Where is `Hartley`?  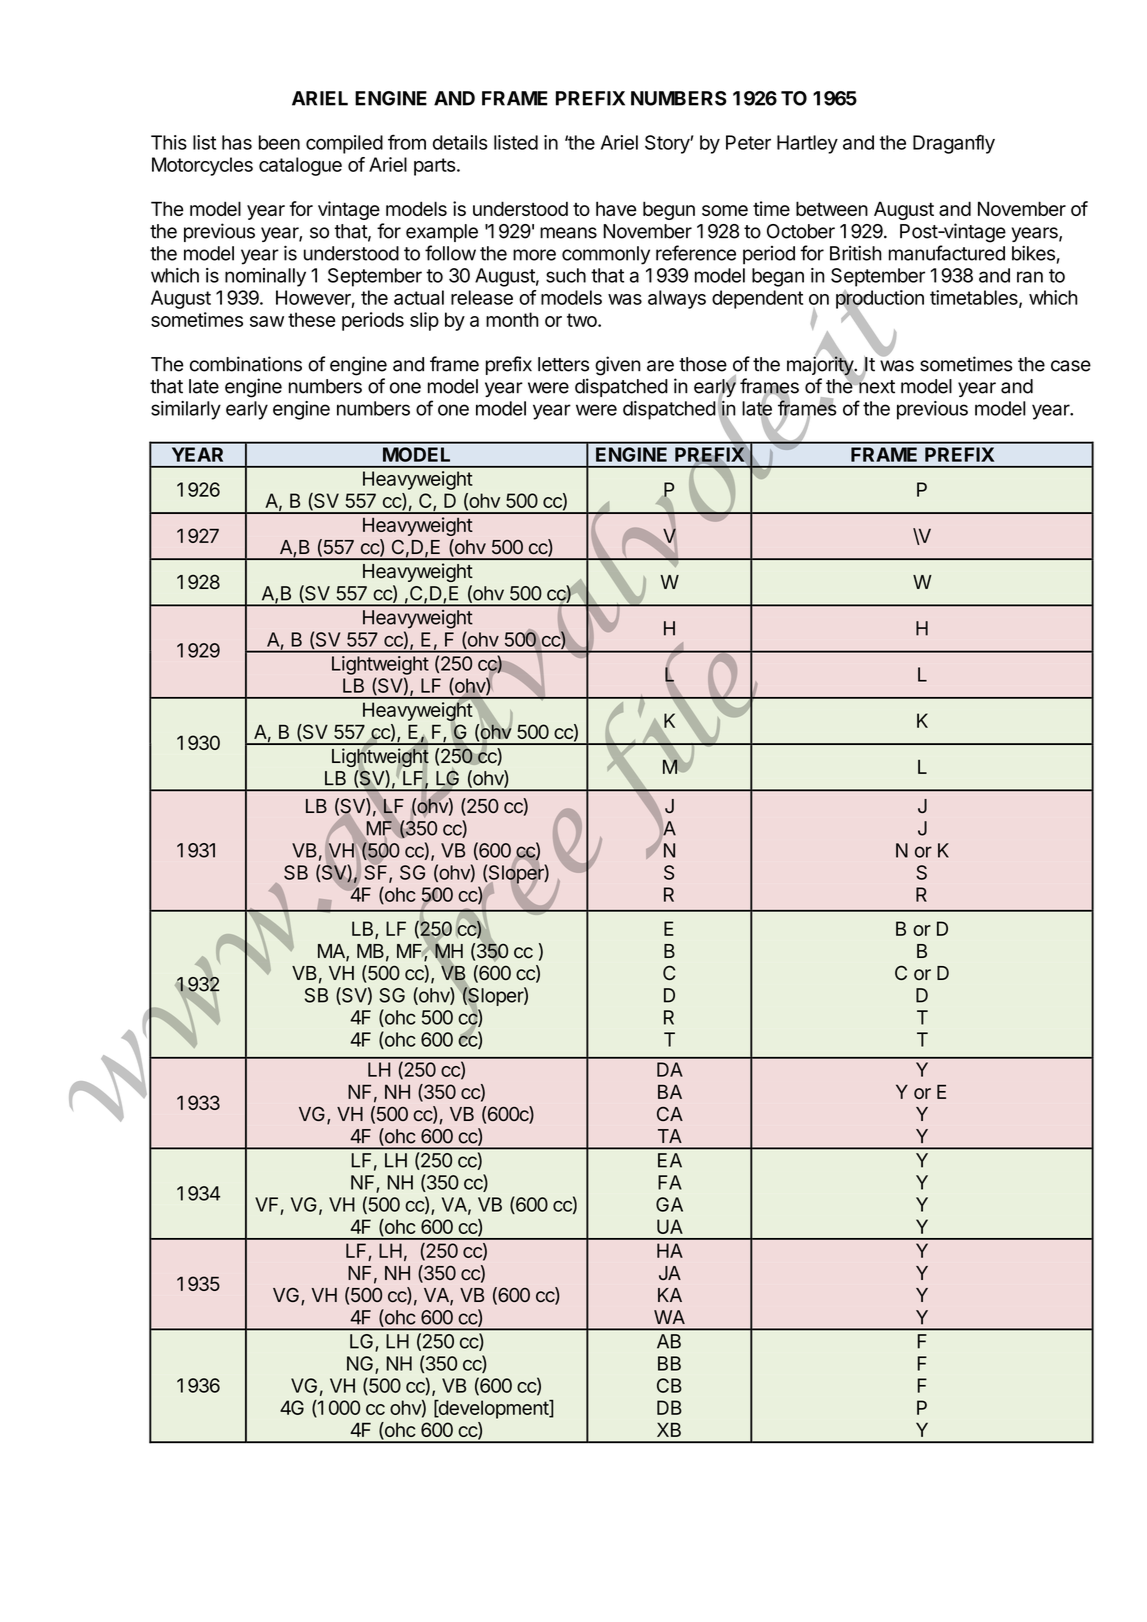
Hartley is located at coordinates (807, 144).
